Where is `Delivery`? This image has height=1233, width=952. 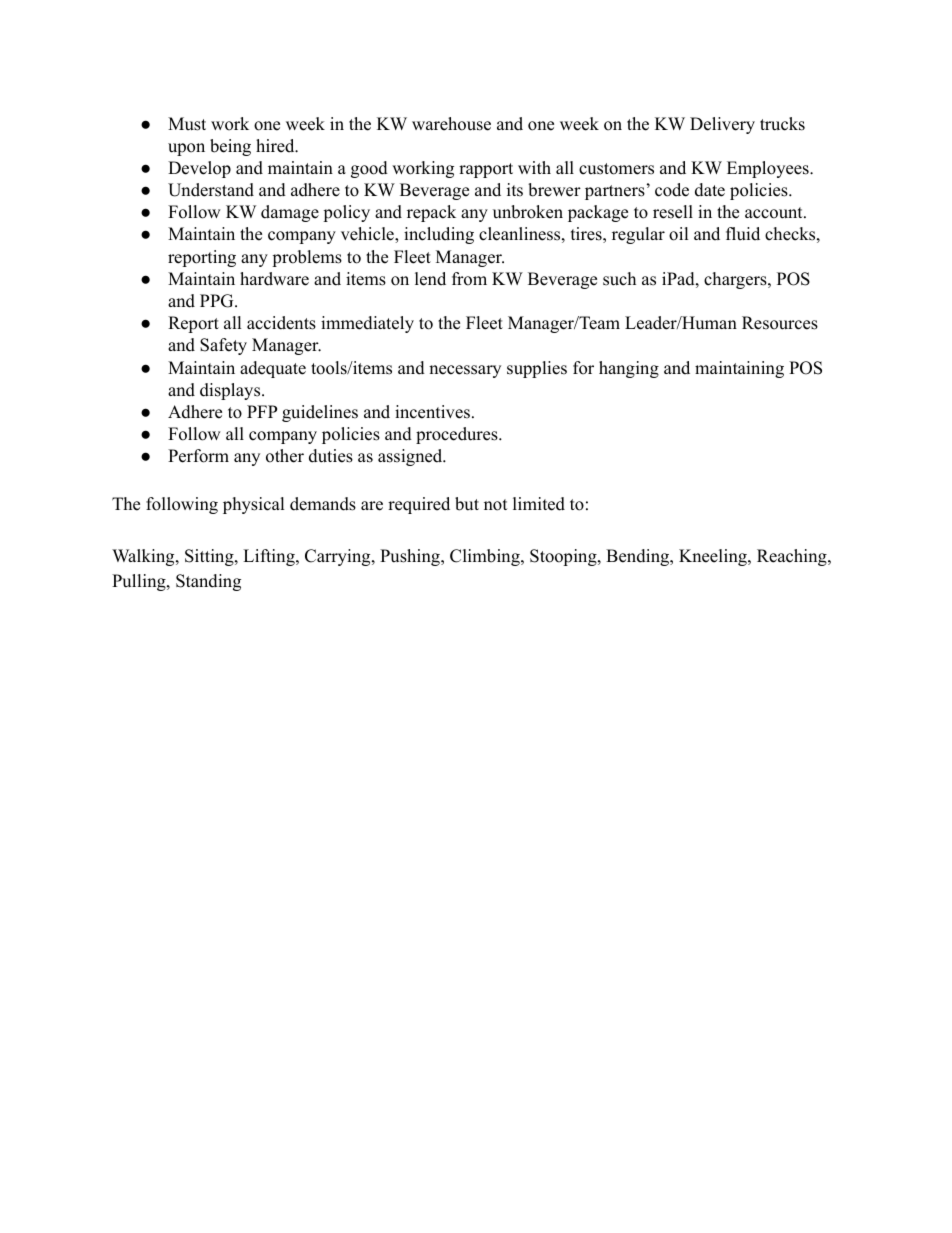 Delivery is located at coordinates (722, 125).
